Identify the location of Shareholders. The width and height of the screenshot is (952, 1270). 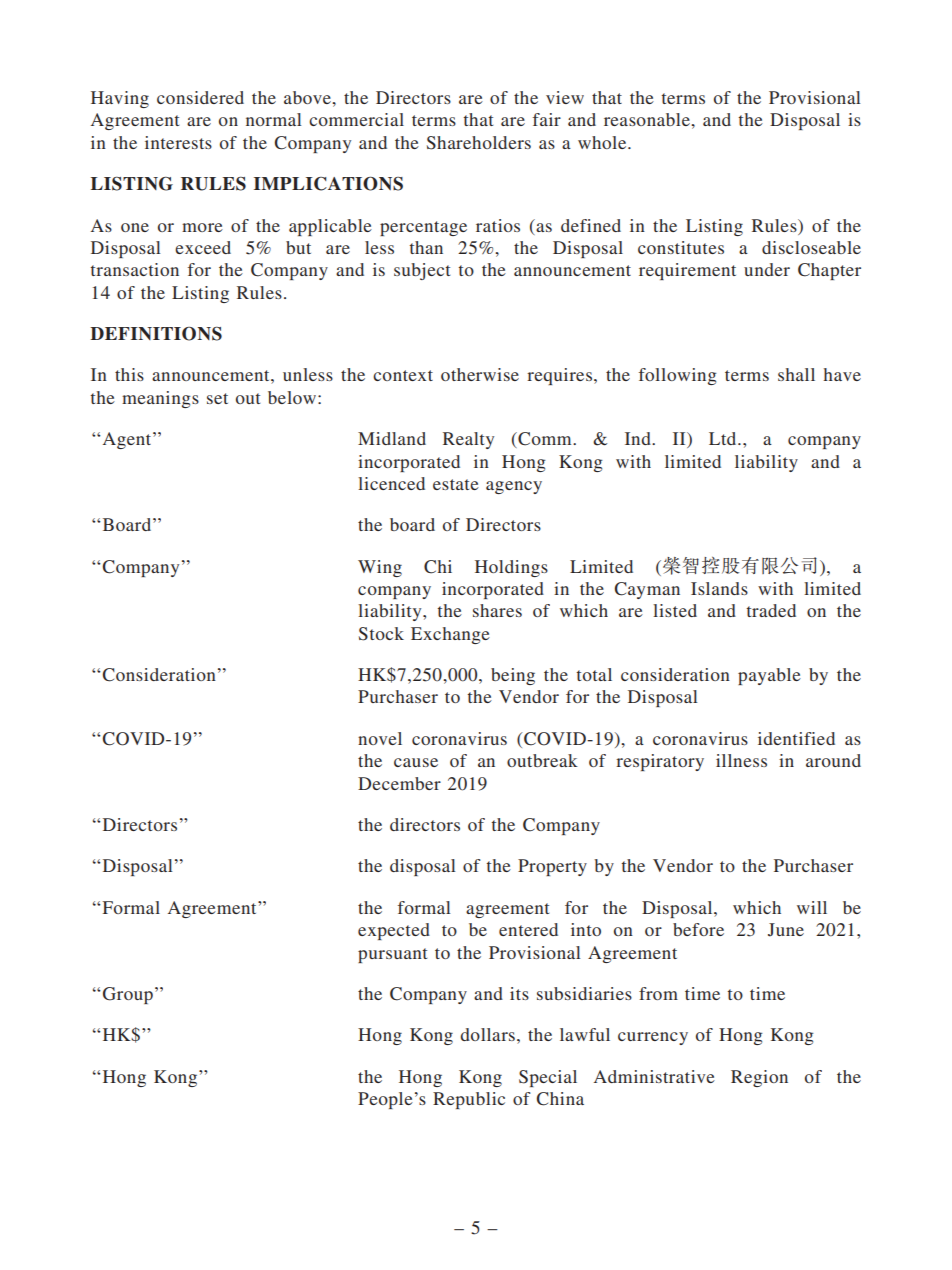
(479, 143).
